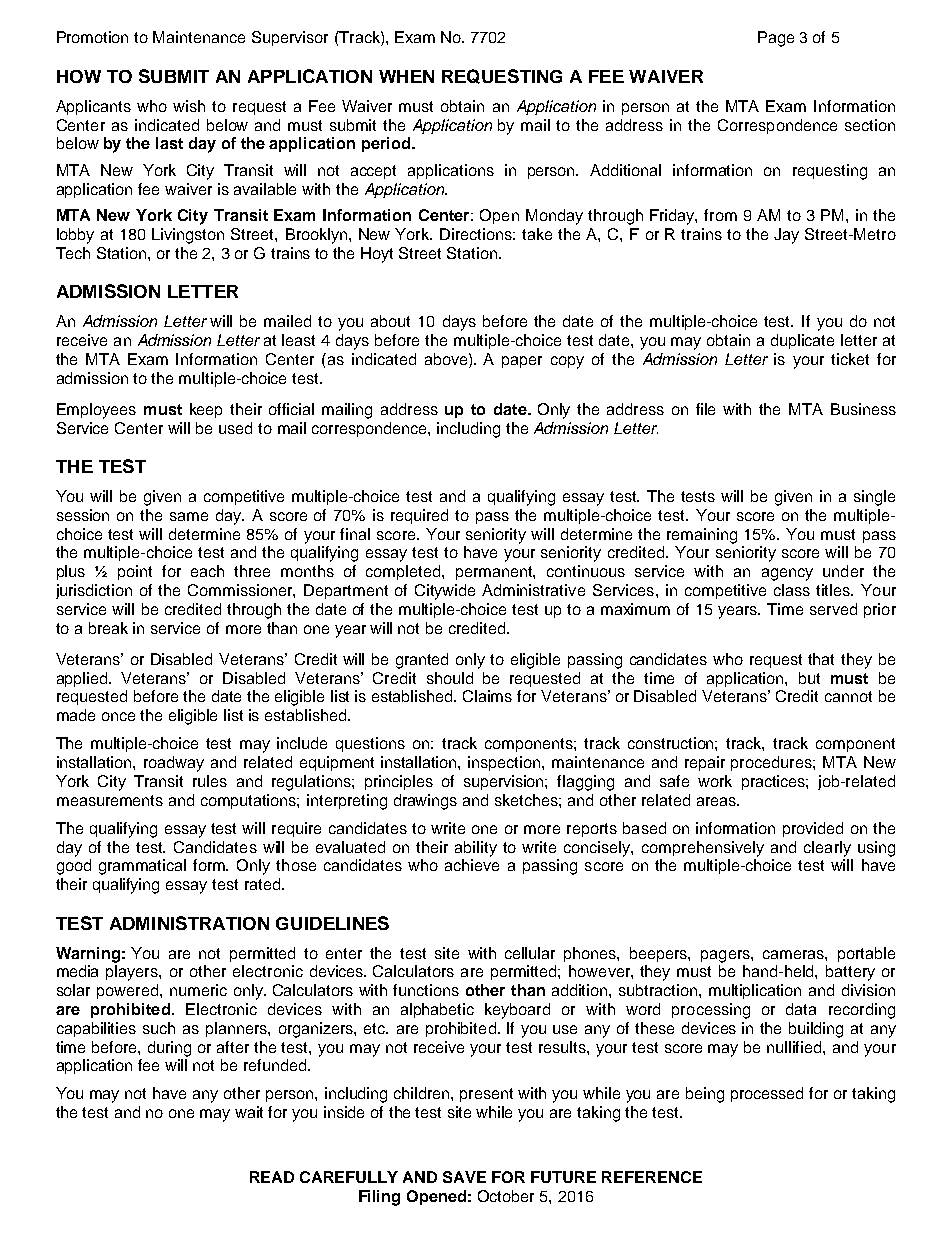  What do you see at coordinates (406, 76) in the page?
I see `WHEN` at bounding box center [406, 76].
